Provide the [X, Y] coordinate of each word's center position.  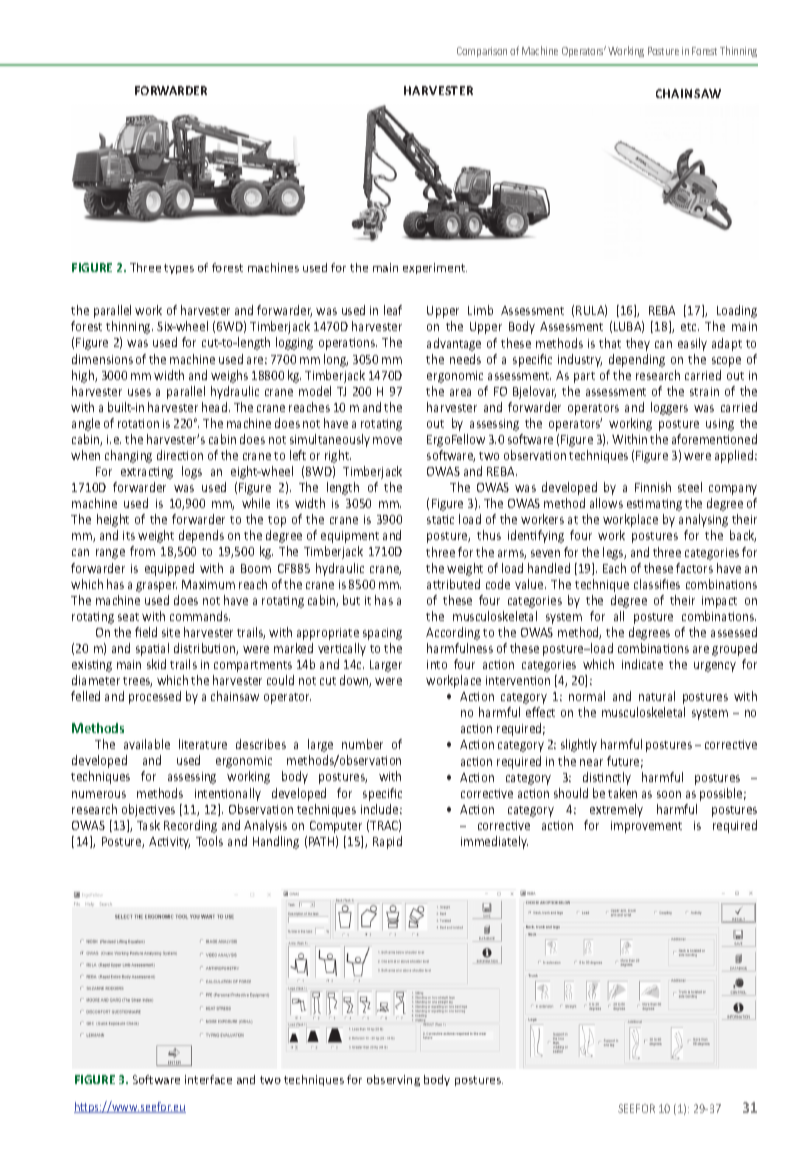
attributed [453, 584]
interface [208, 1079]
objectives [148, 810]
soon [669, 794]
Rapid [387, 842]
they [638, 344]
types [179, 269]
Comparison [482, 52]
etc [690, 327]
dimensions [102, 359]
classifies [657, 584]
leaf [393, 310]
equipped [169, 569]
